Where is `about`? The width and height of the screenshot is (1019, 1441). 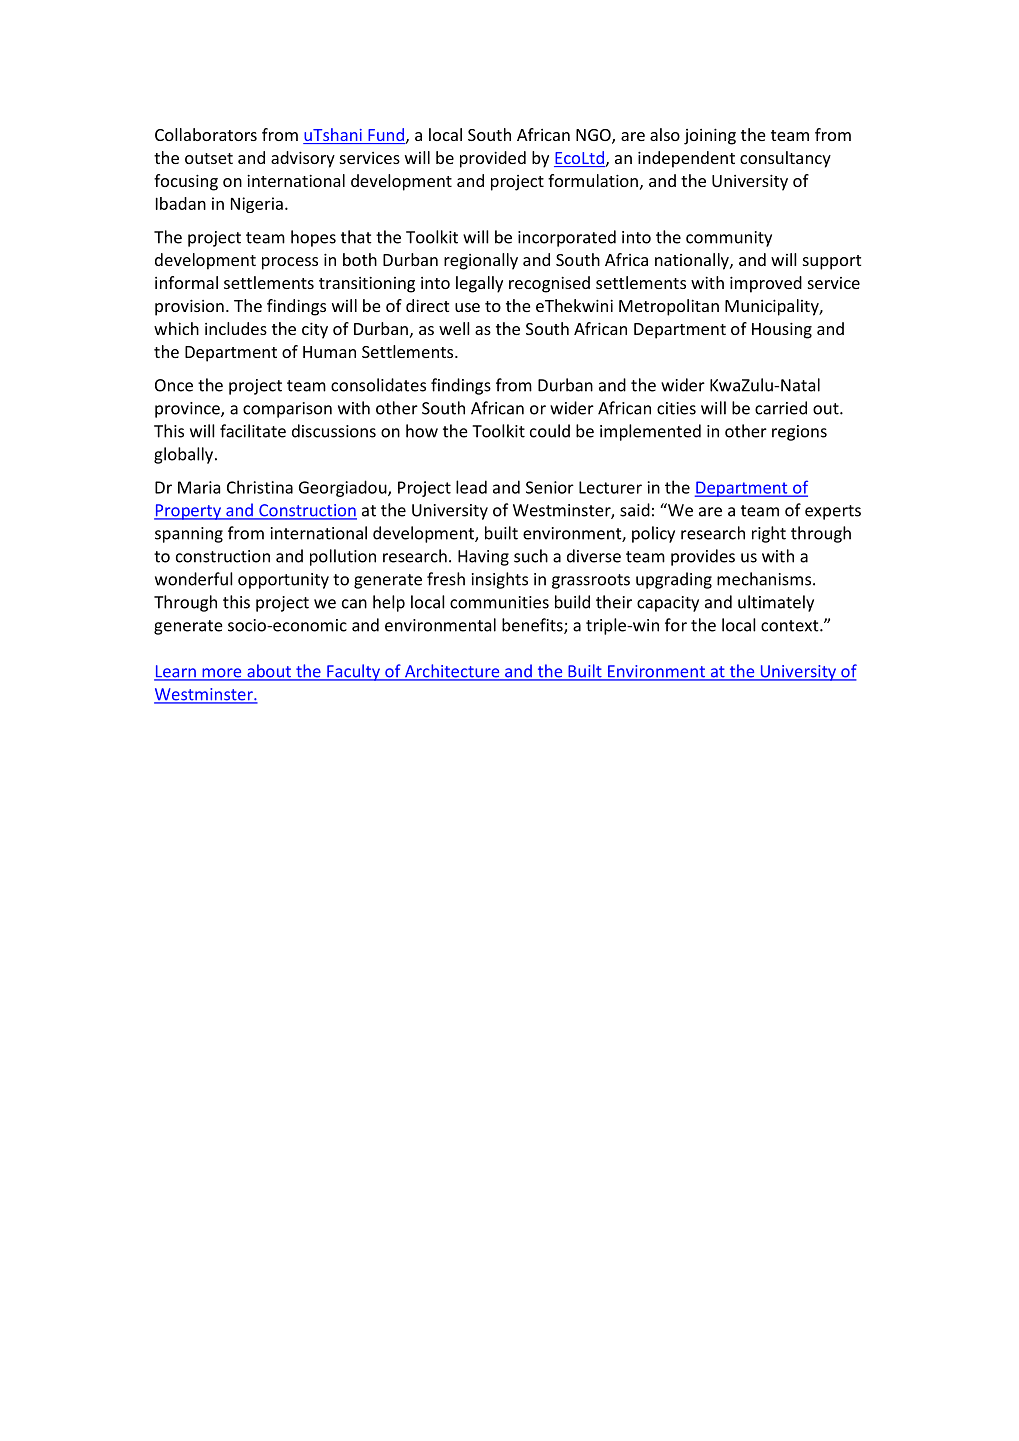 about is located at coordinates (269, 672).
